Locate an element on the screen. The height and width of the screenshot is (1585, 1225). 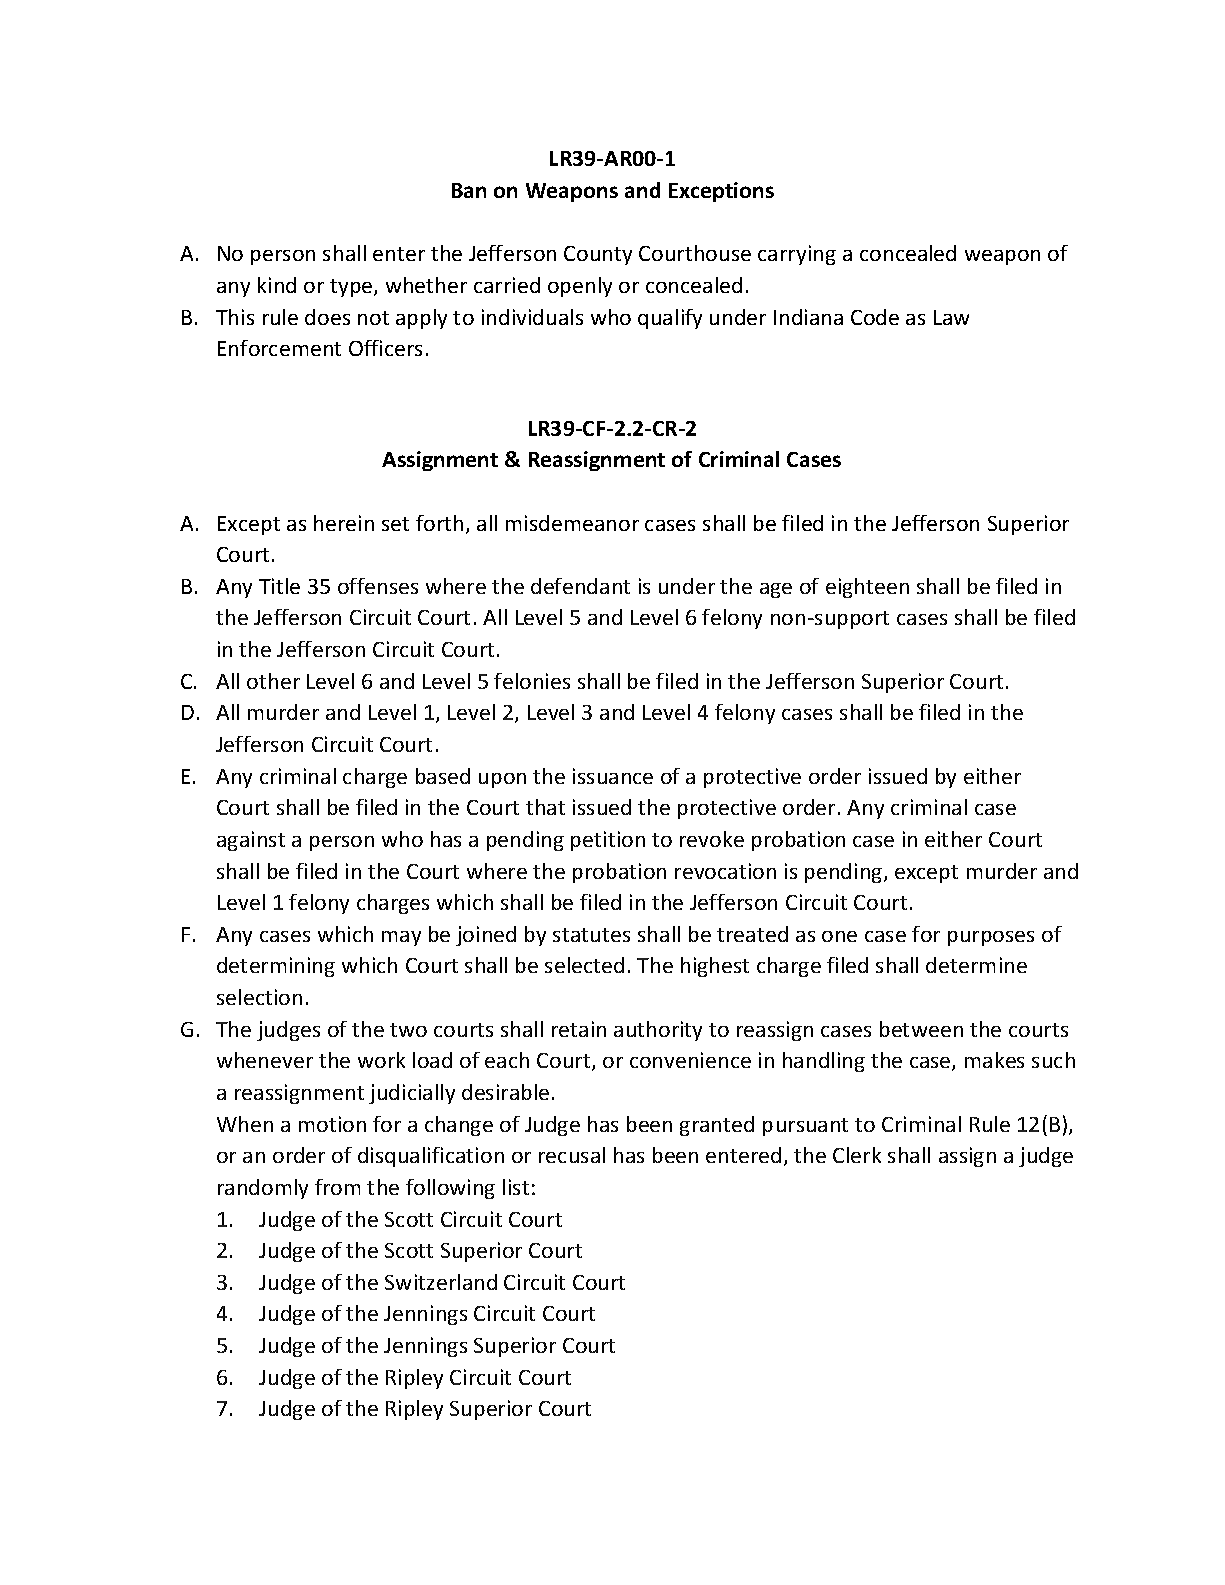
County is located at coordinates (598, 255).
